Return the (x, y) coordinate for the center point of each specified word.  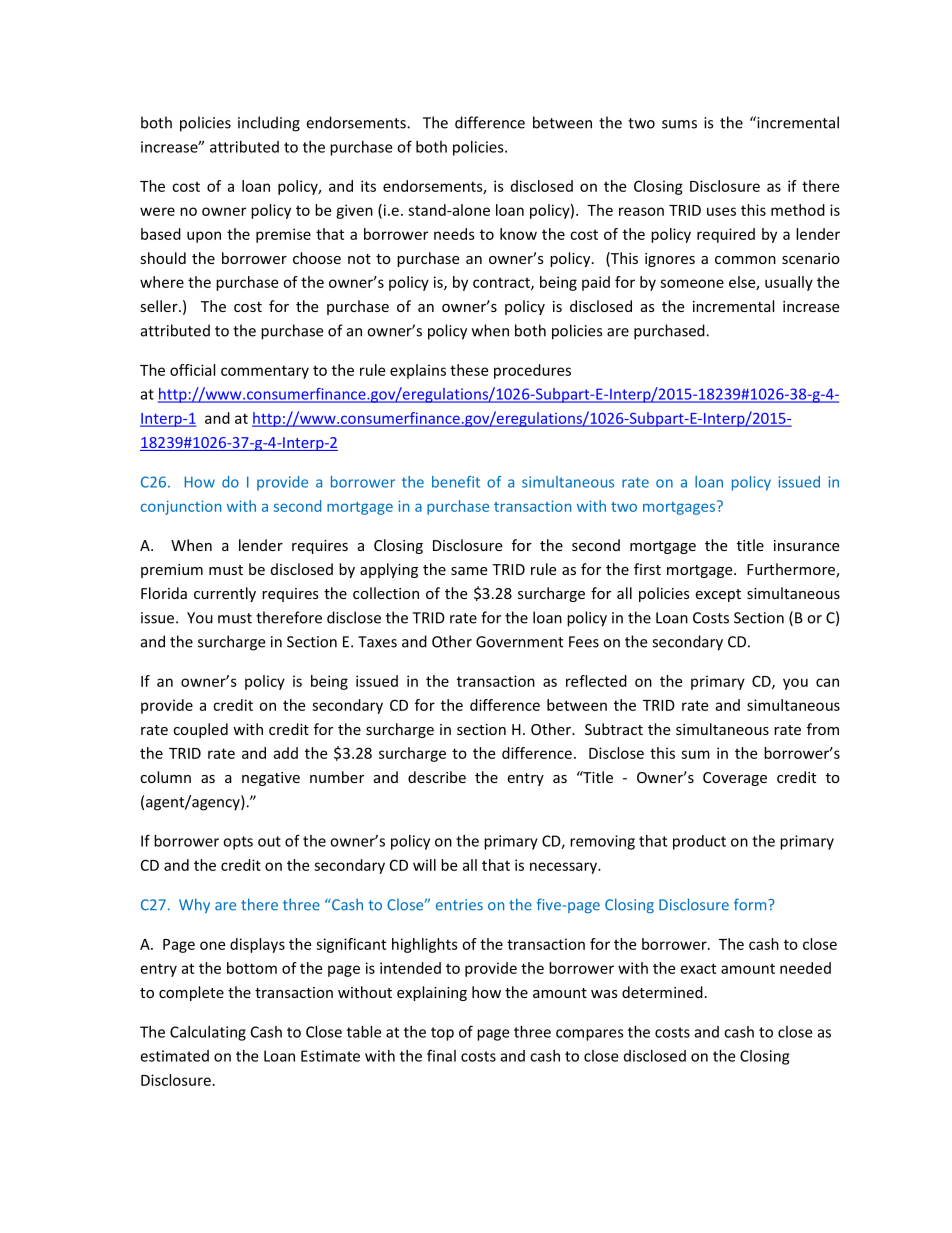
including (269, 124)
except (718, 595)
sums (679, 124)
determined (662, 992)
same (469, 571)
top (442, 1034)
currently (225, 594)
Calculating (208, 1033)
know (518, 234)
